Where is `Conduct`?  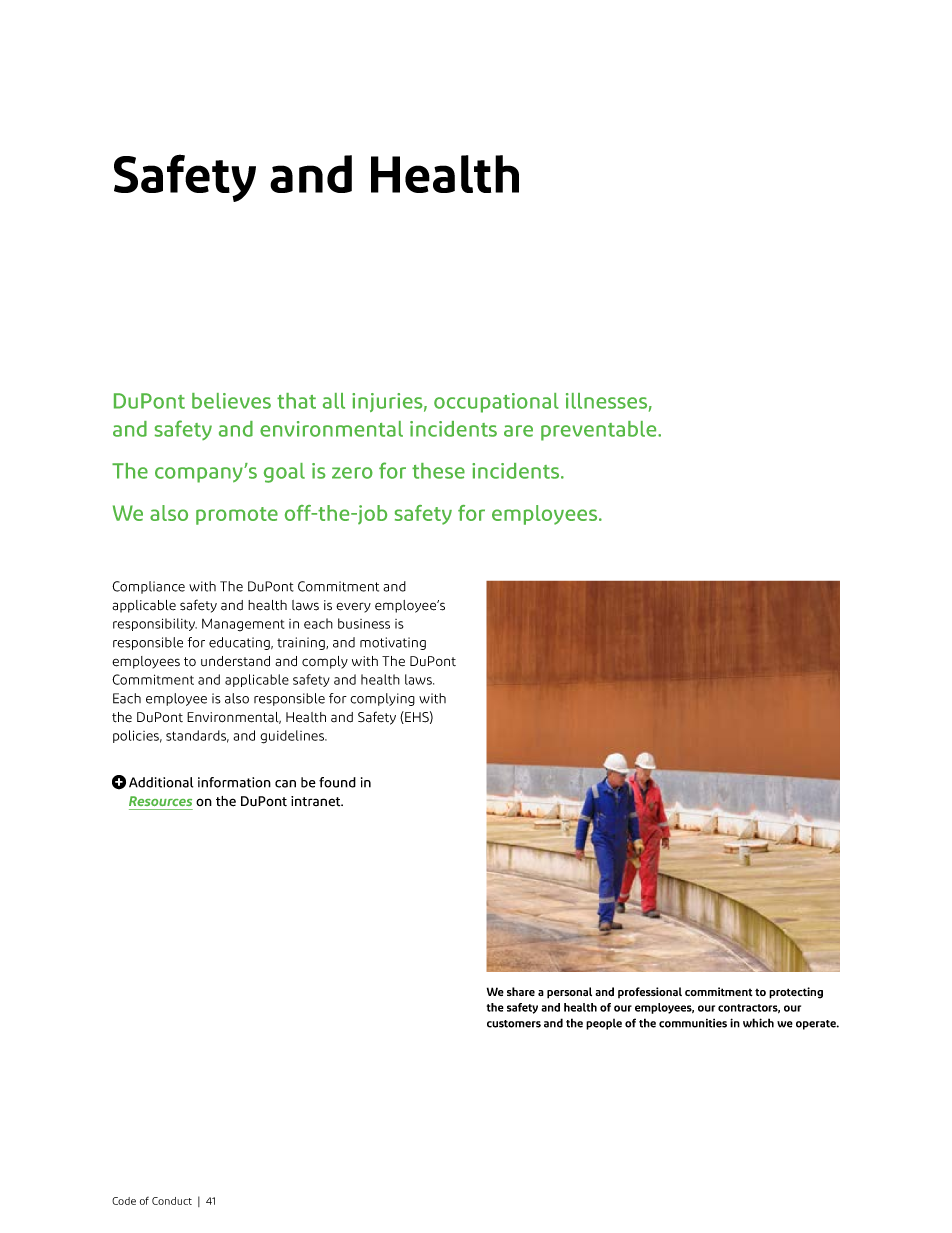
Conduct is located at coordinates (172, 1201).
